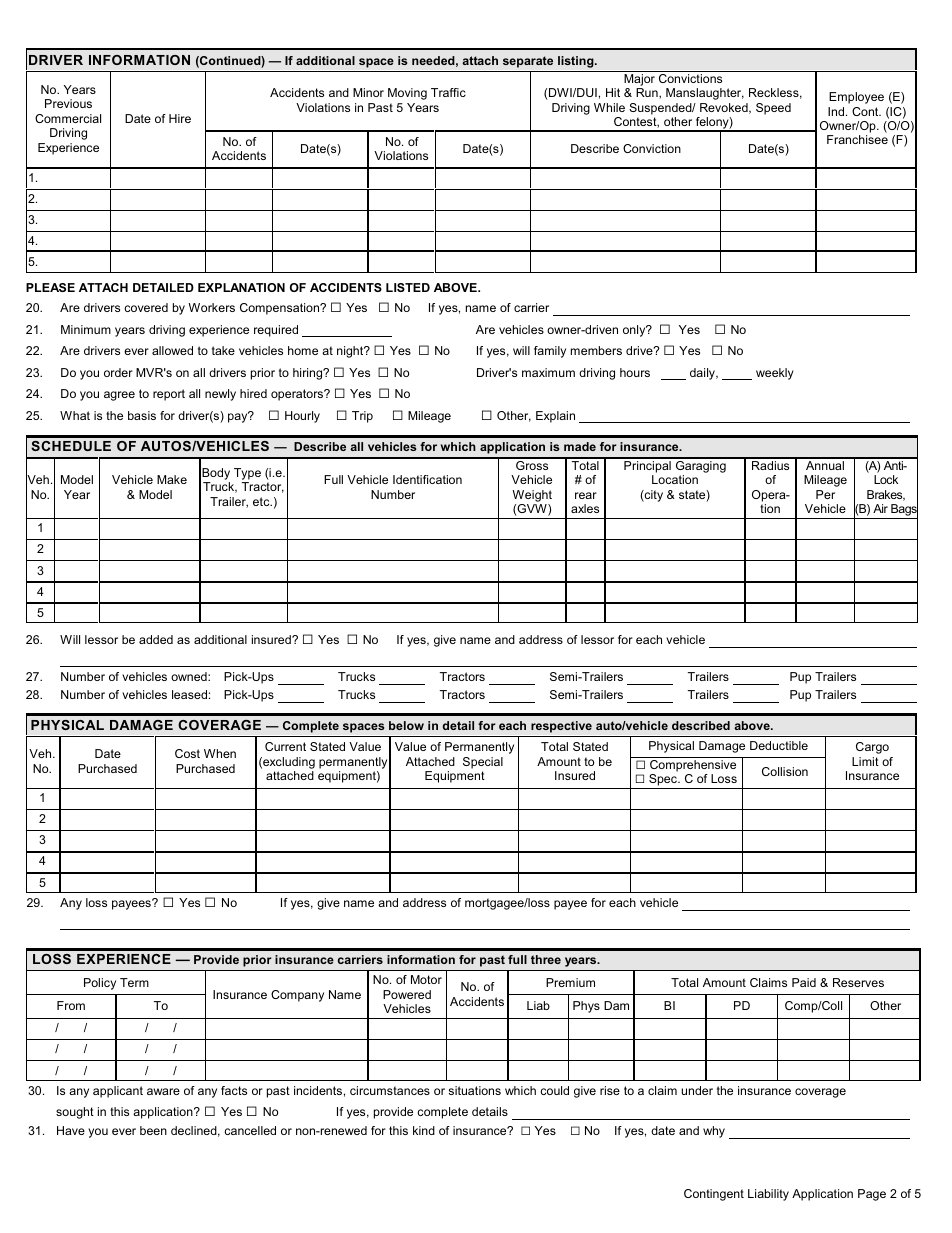  What do you see at coordinates (779, 745) in the screenshot?
I see `Deductible` at bounding box center [779, 745].
